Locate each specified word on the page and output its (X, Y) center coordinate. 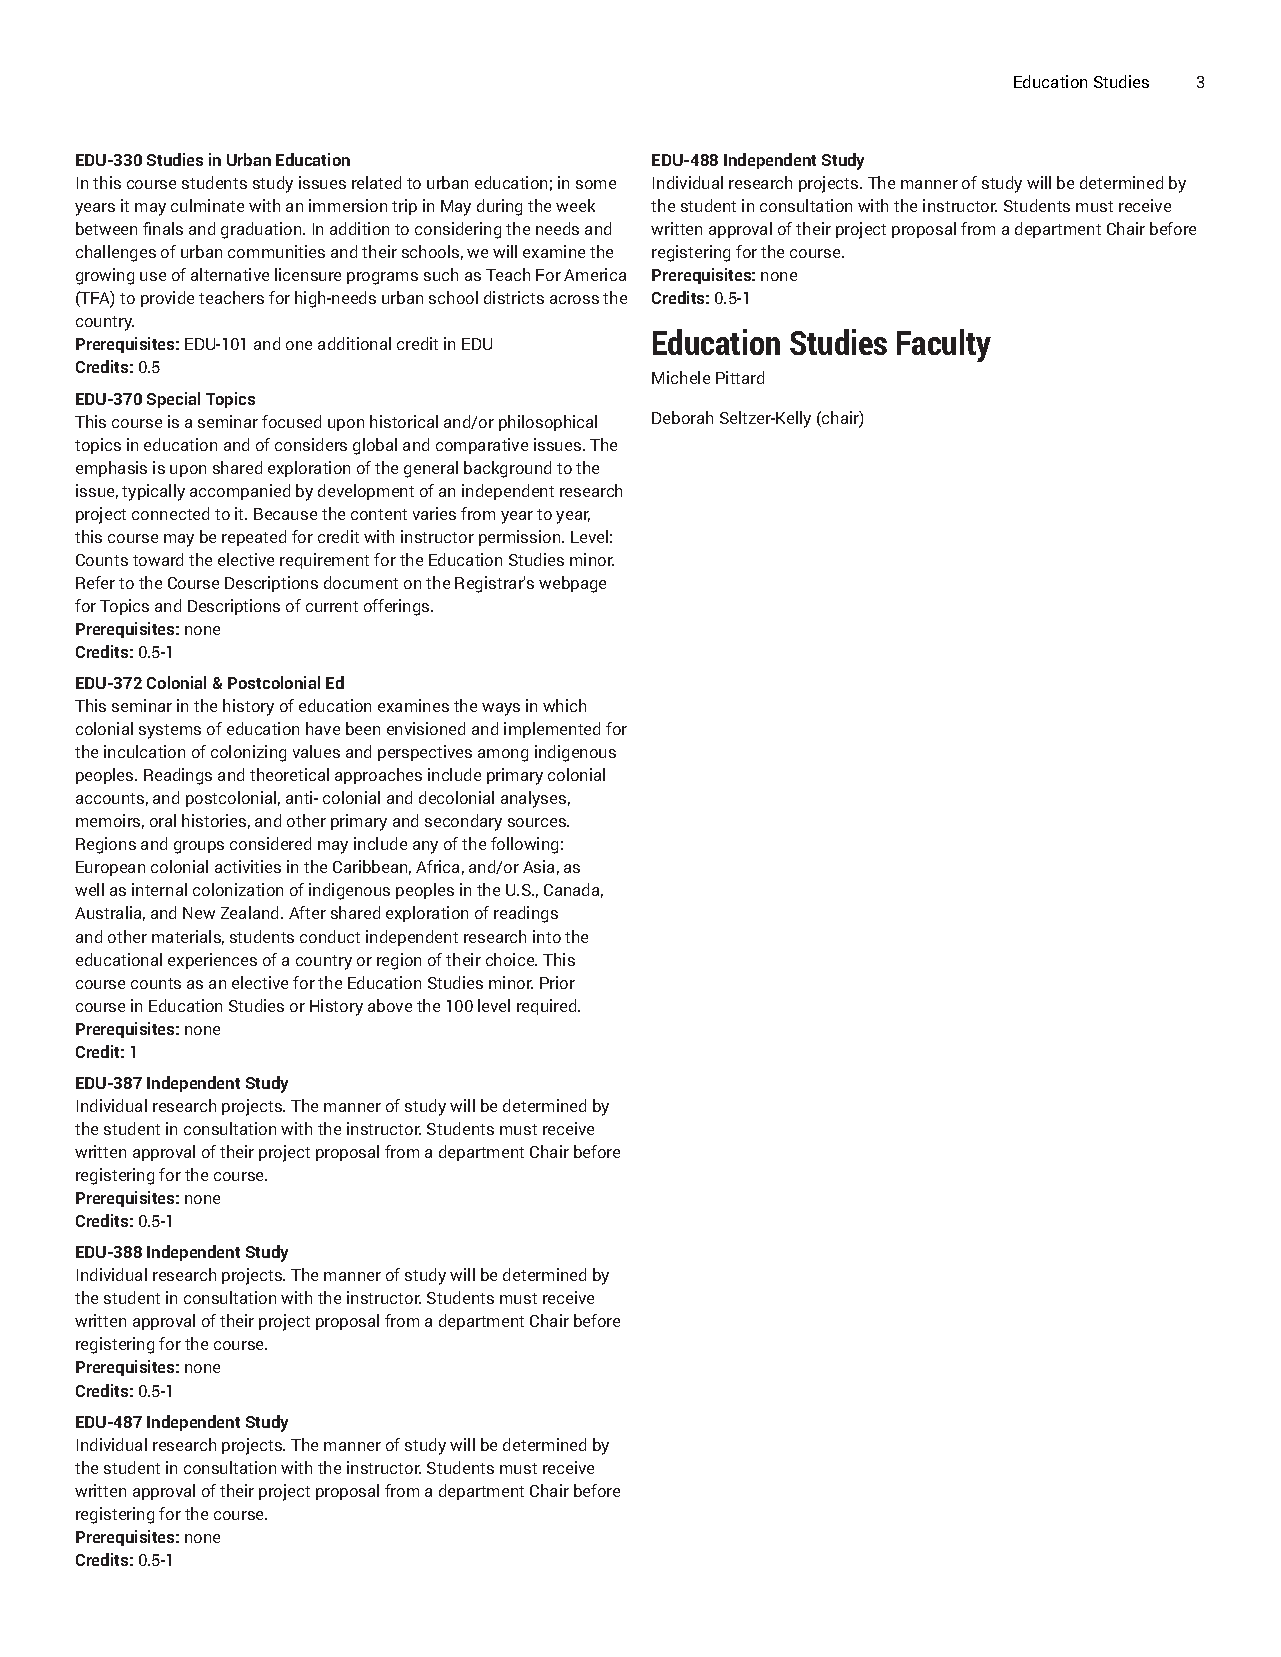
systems (170, 731)
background (507, 469)
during (499, 207)
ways (501, 709)
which (564, 705)
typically (153, 492)
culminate (207, 205)
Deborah (682, 417)
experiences (212, 961)
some (596, 184)
